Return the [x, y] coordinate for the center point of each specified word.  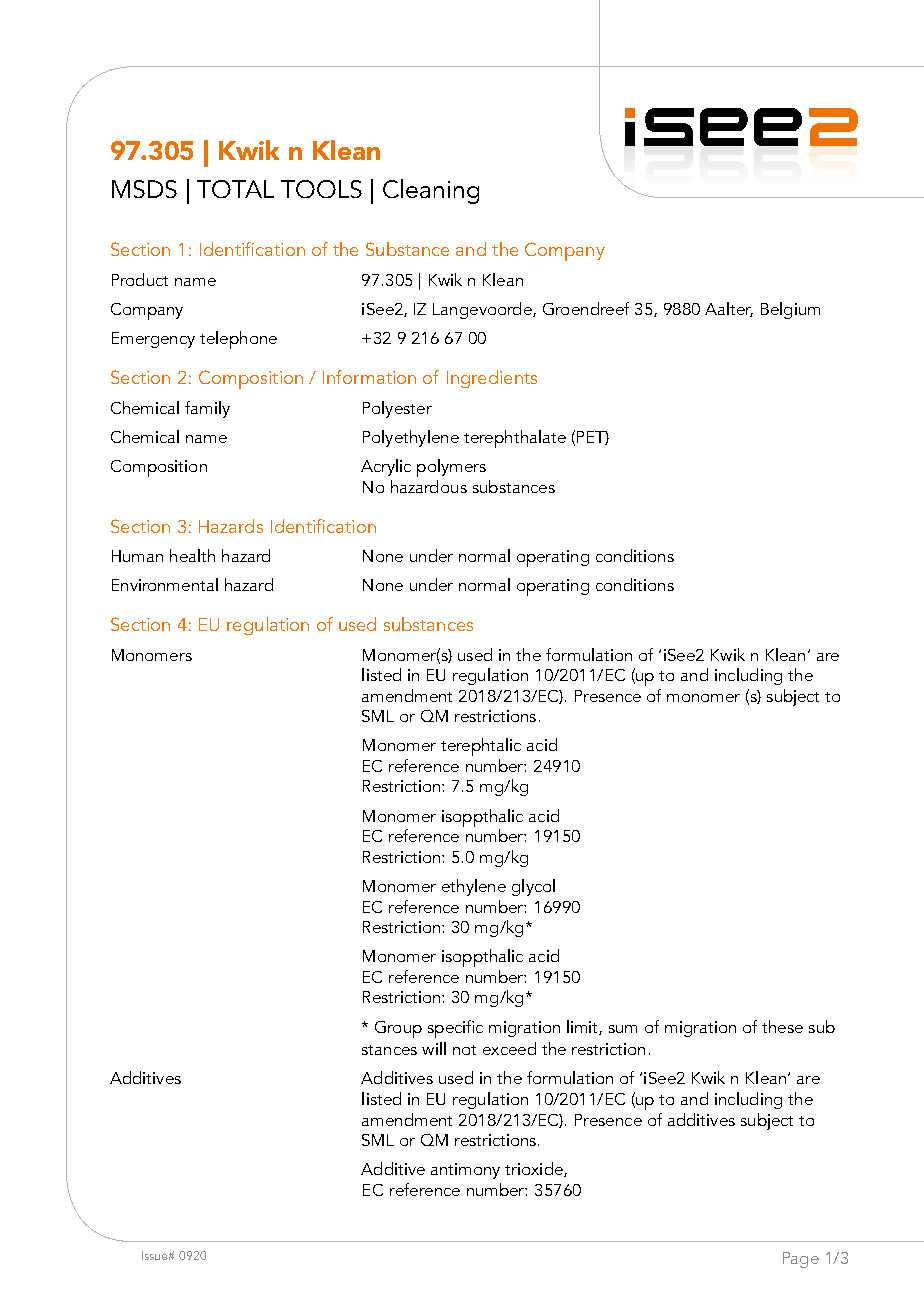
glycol [533, 887]
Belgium [790, 310]
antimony [465, 1171]
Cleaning [431, 191]
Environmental [165, 584]
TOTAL [235, 189]
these [782, 1026]
